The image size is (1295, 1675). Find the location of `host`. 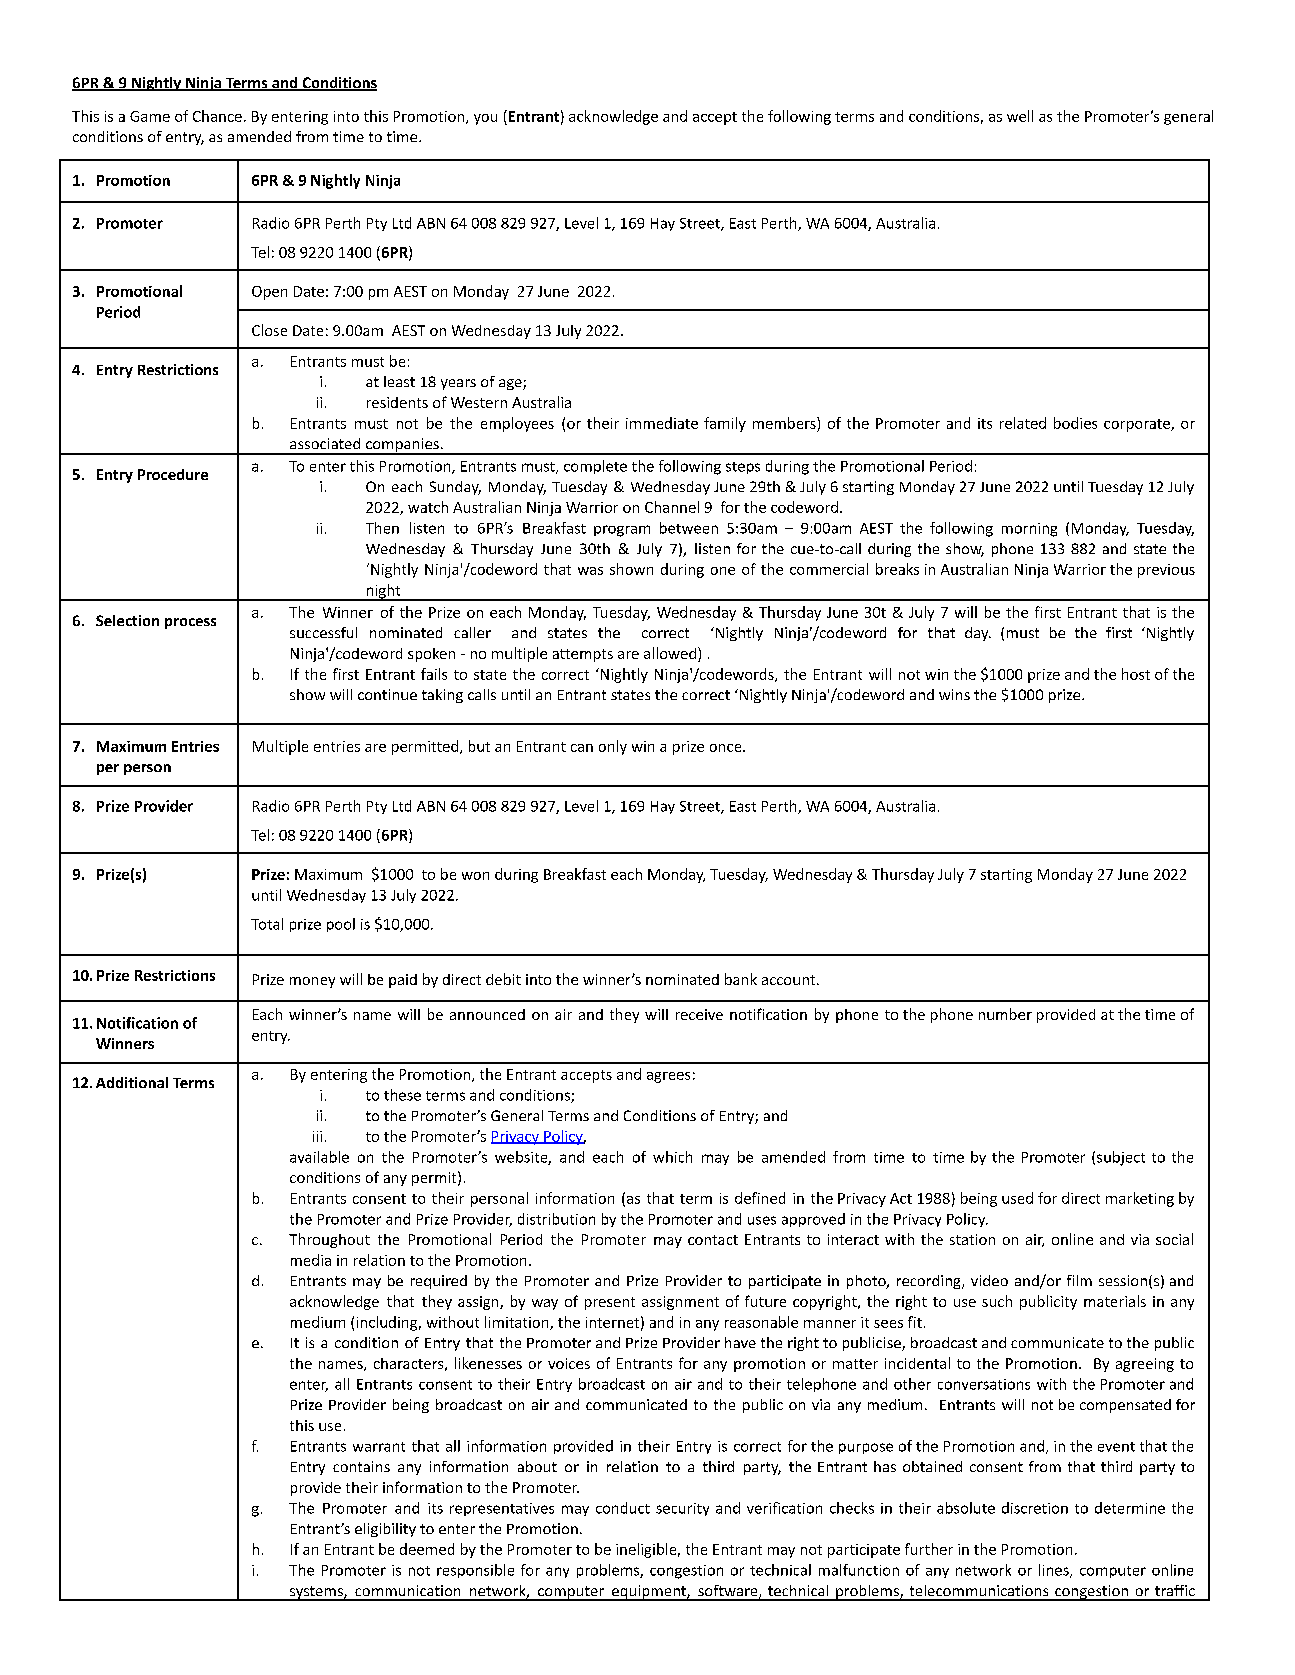

host is located at coordinates (1136, 674).
